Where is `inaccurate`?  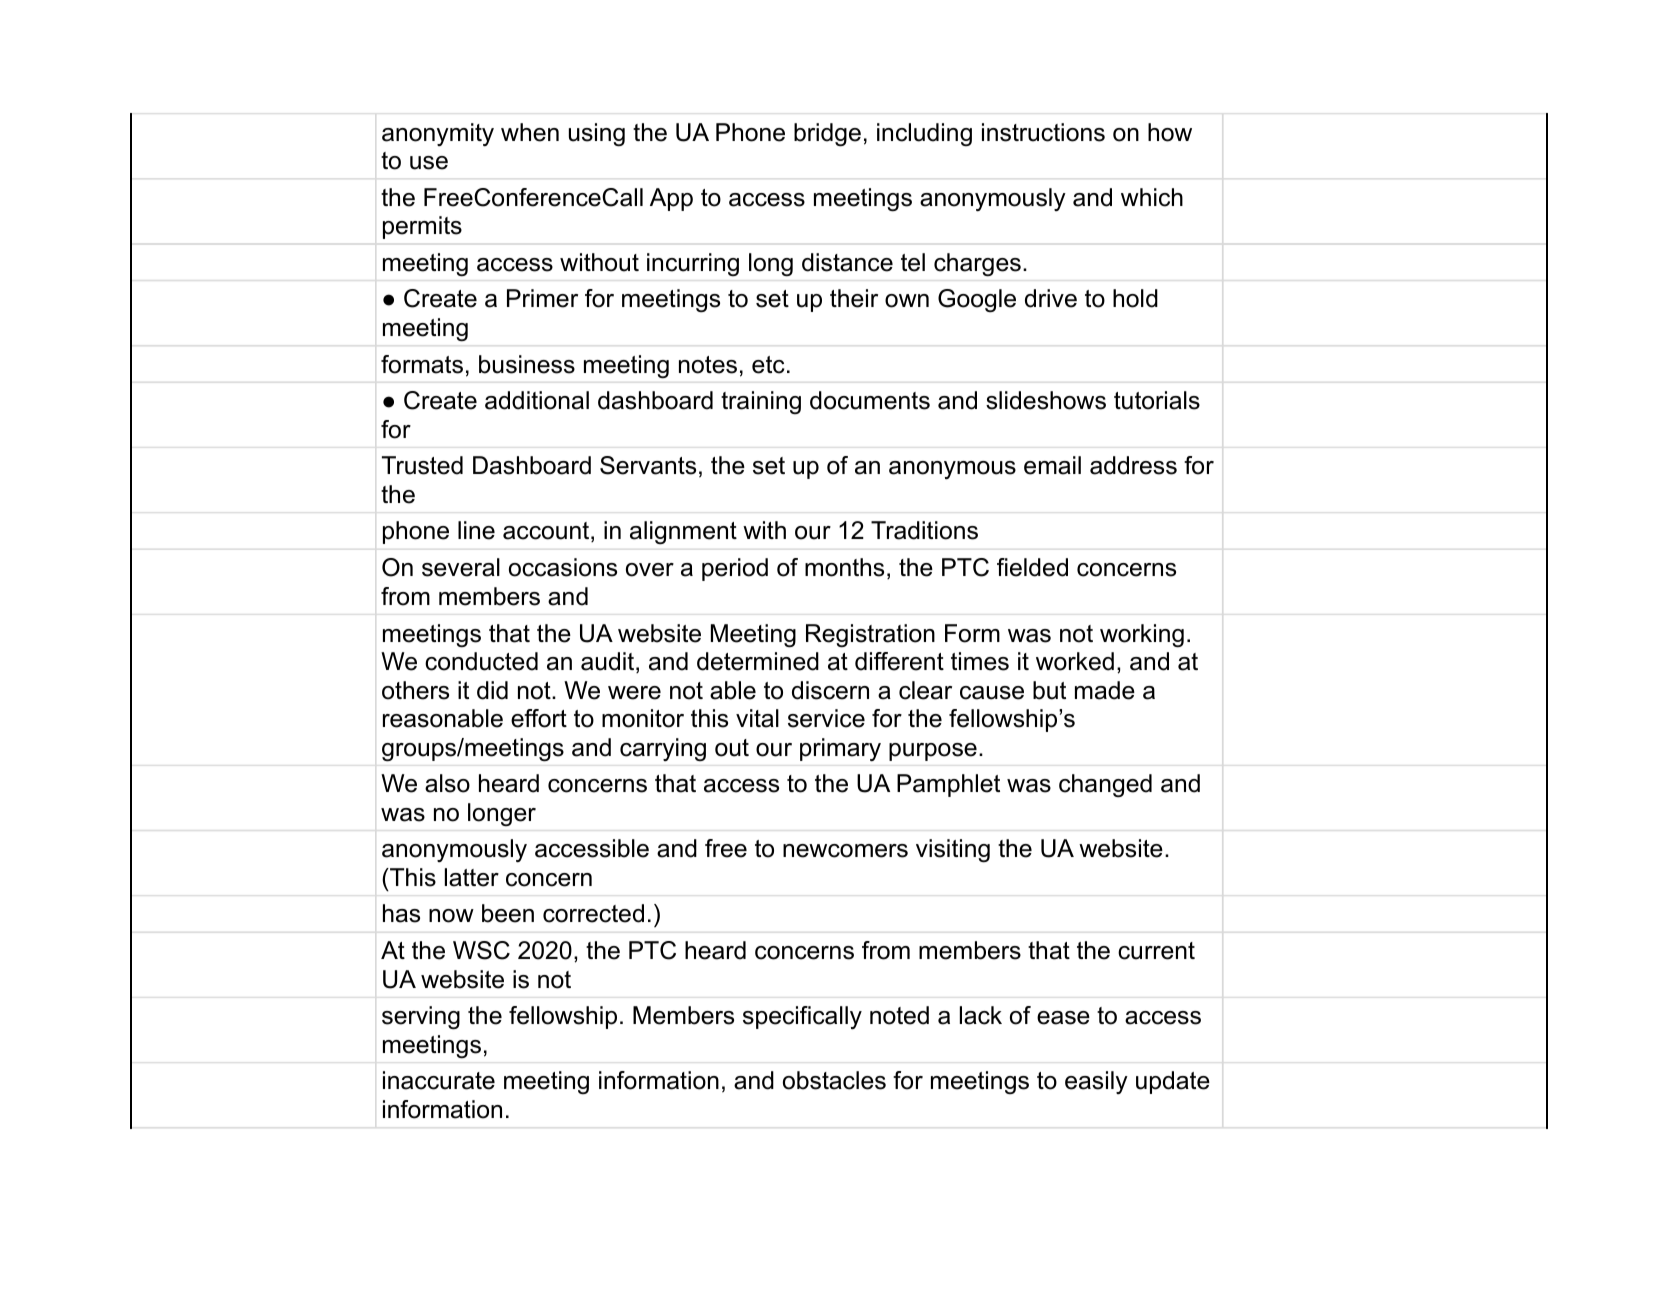
inaccurate is located at coordinates (439, 1080).
